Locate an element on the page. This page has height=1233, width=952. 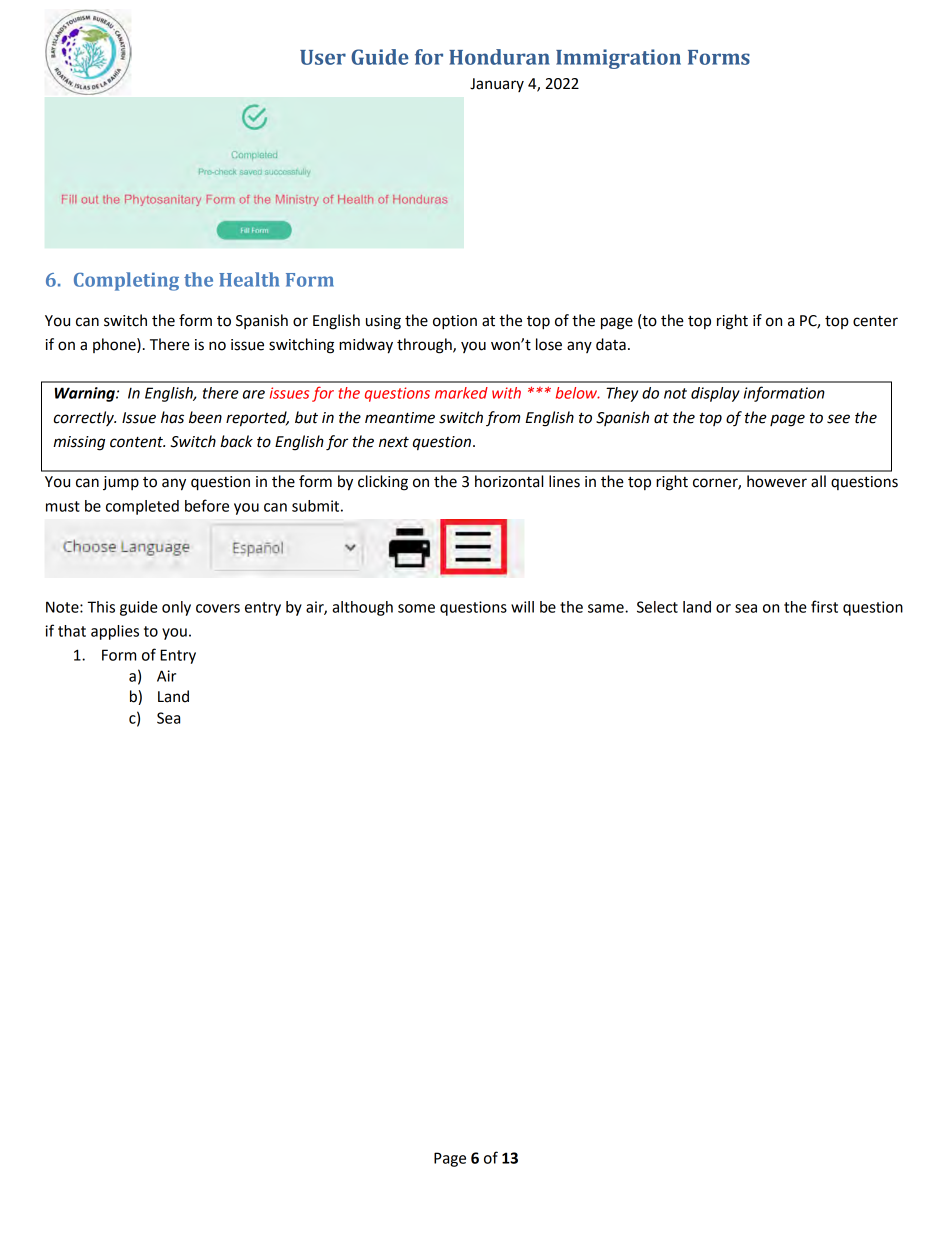
however is located at coordinates (777, 481).
